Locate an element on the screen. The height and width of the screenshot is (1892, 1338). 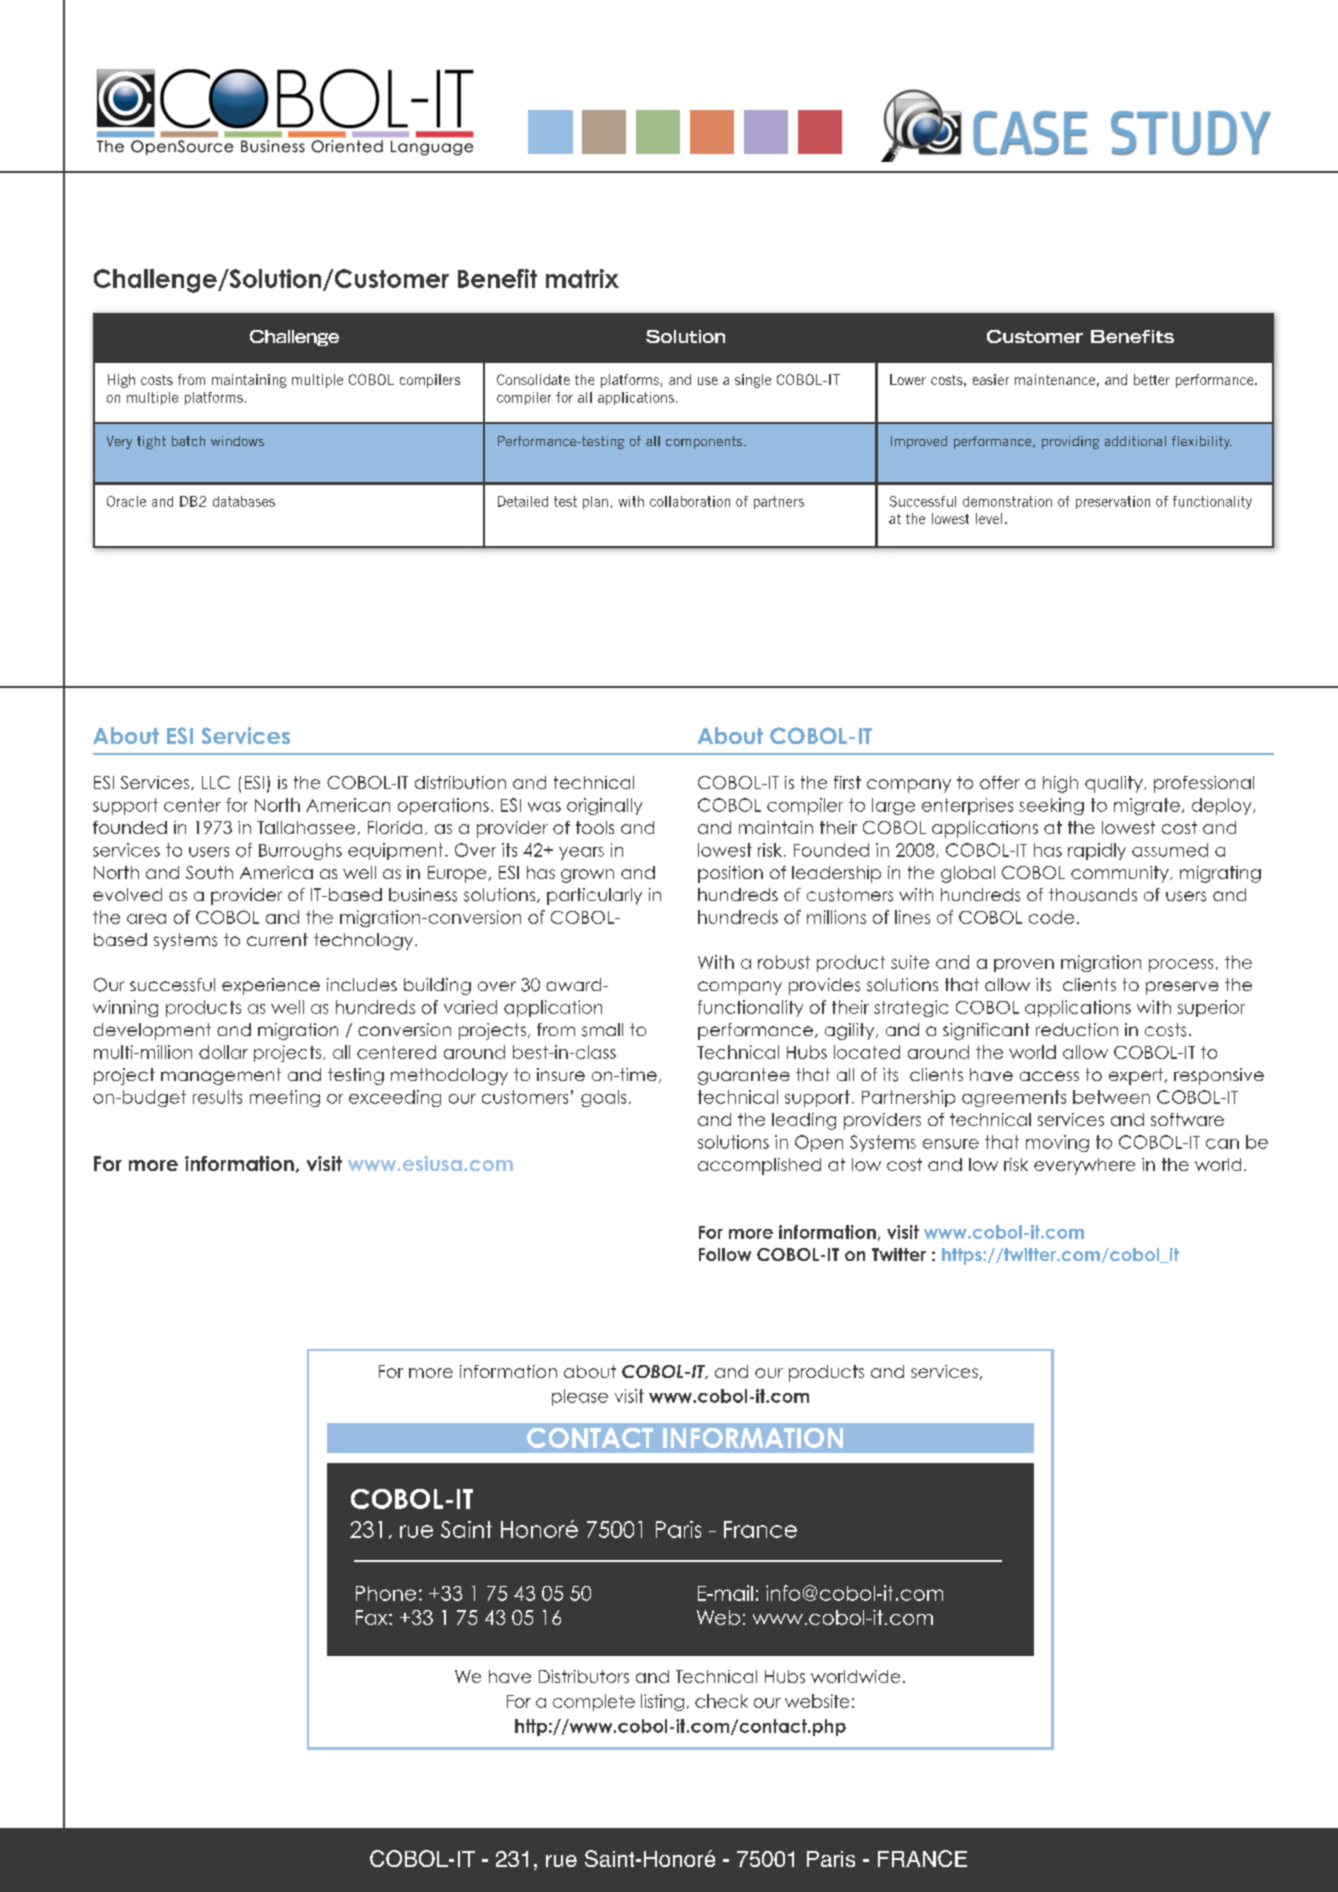
LLC is located at coordinates (216, 782).
